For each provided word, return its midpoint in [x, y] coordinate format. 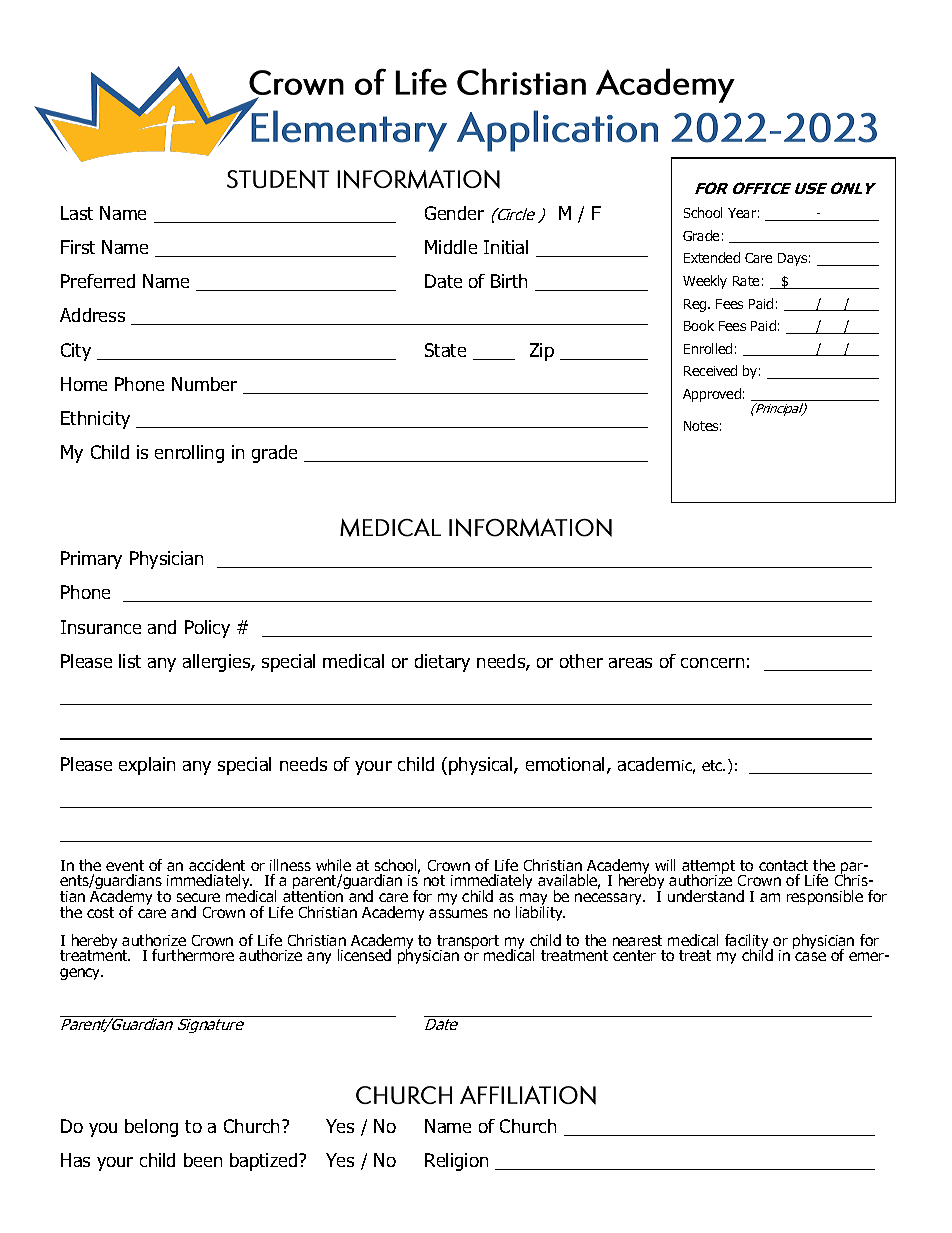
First [78, 247]
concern [712, 663]
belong [151, 1128]
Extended [712, 257]
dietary [442, 663]
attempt [708, 868]
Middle [451, 247]
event [125, 865]
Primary [91, 560]
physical [482, 766]
